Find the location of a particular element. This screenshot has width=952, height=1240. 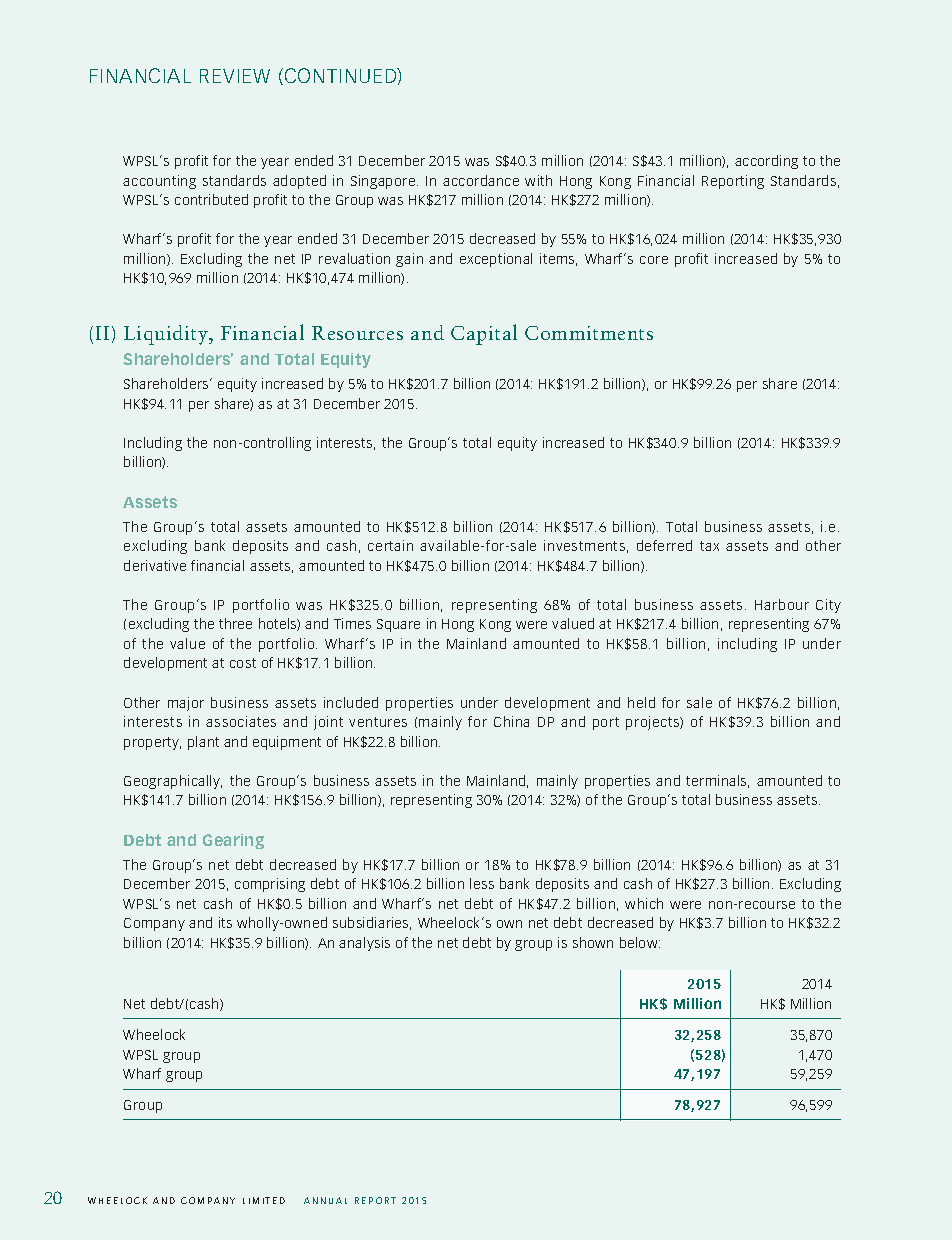

less is located at coordinates (482, 883).
